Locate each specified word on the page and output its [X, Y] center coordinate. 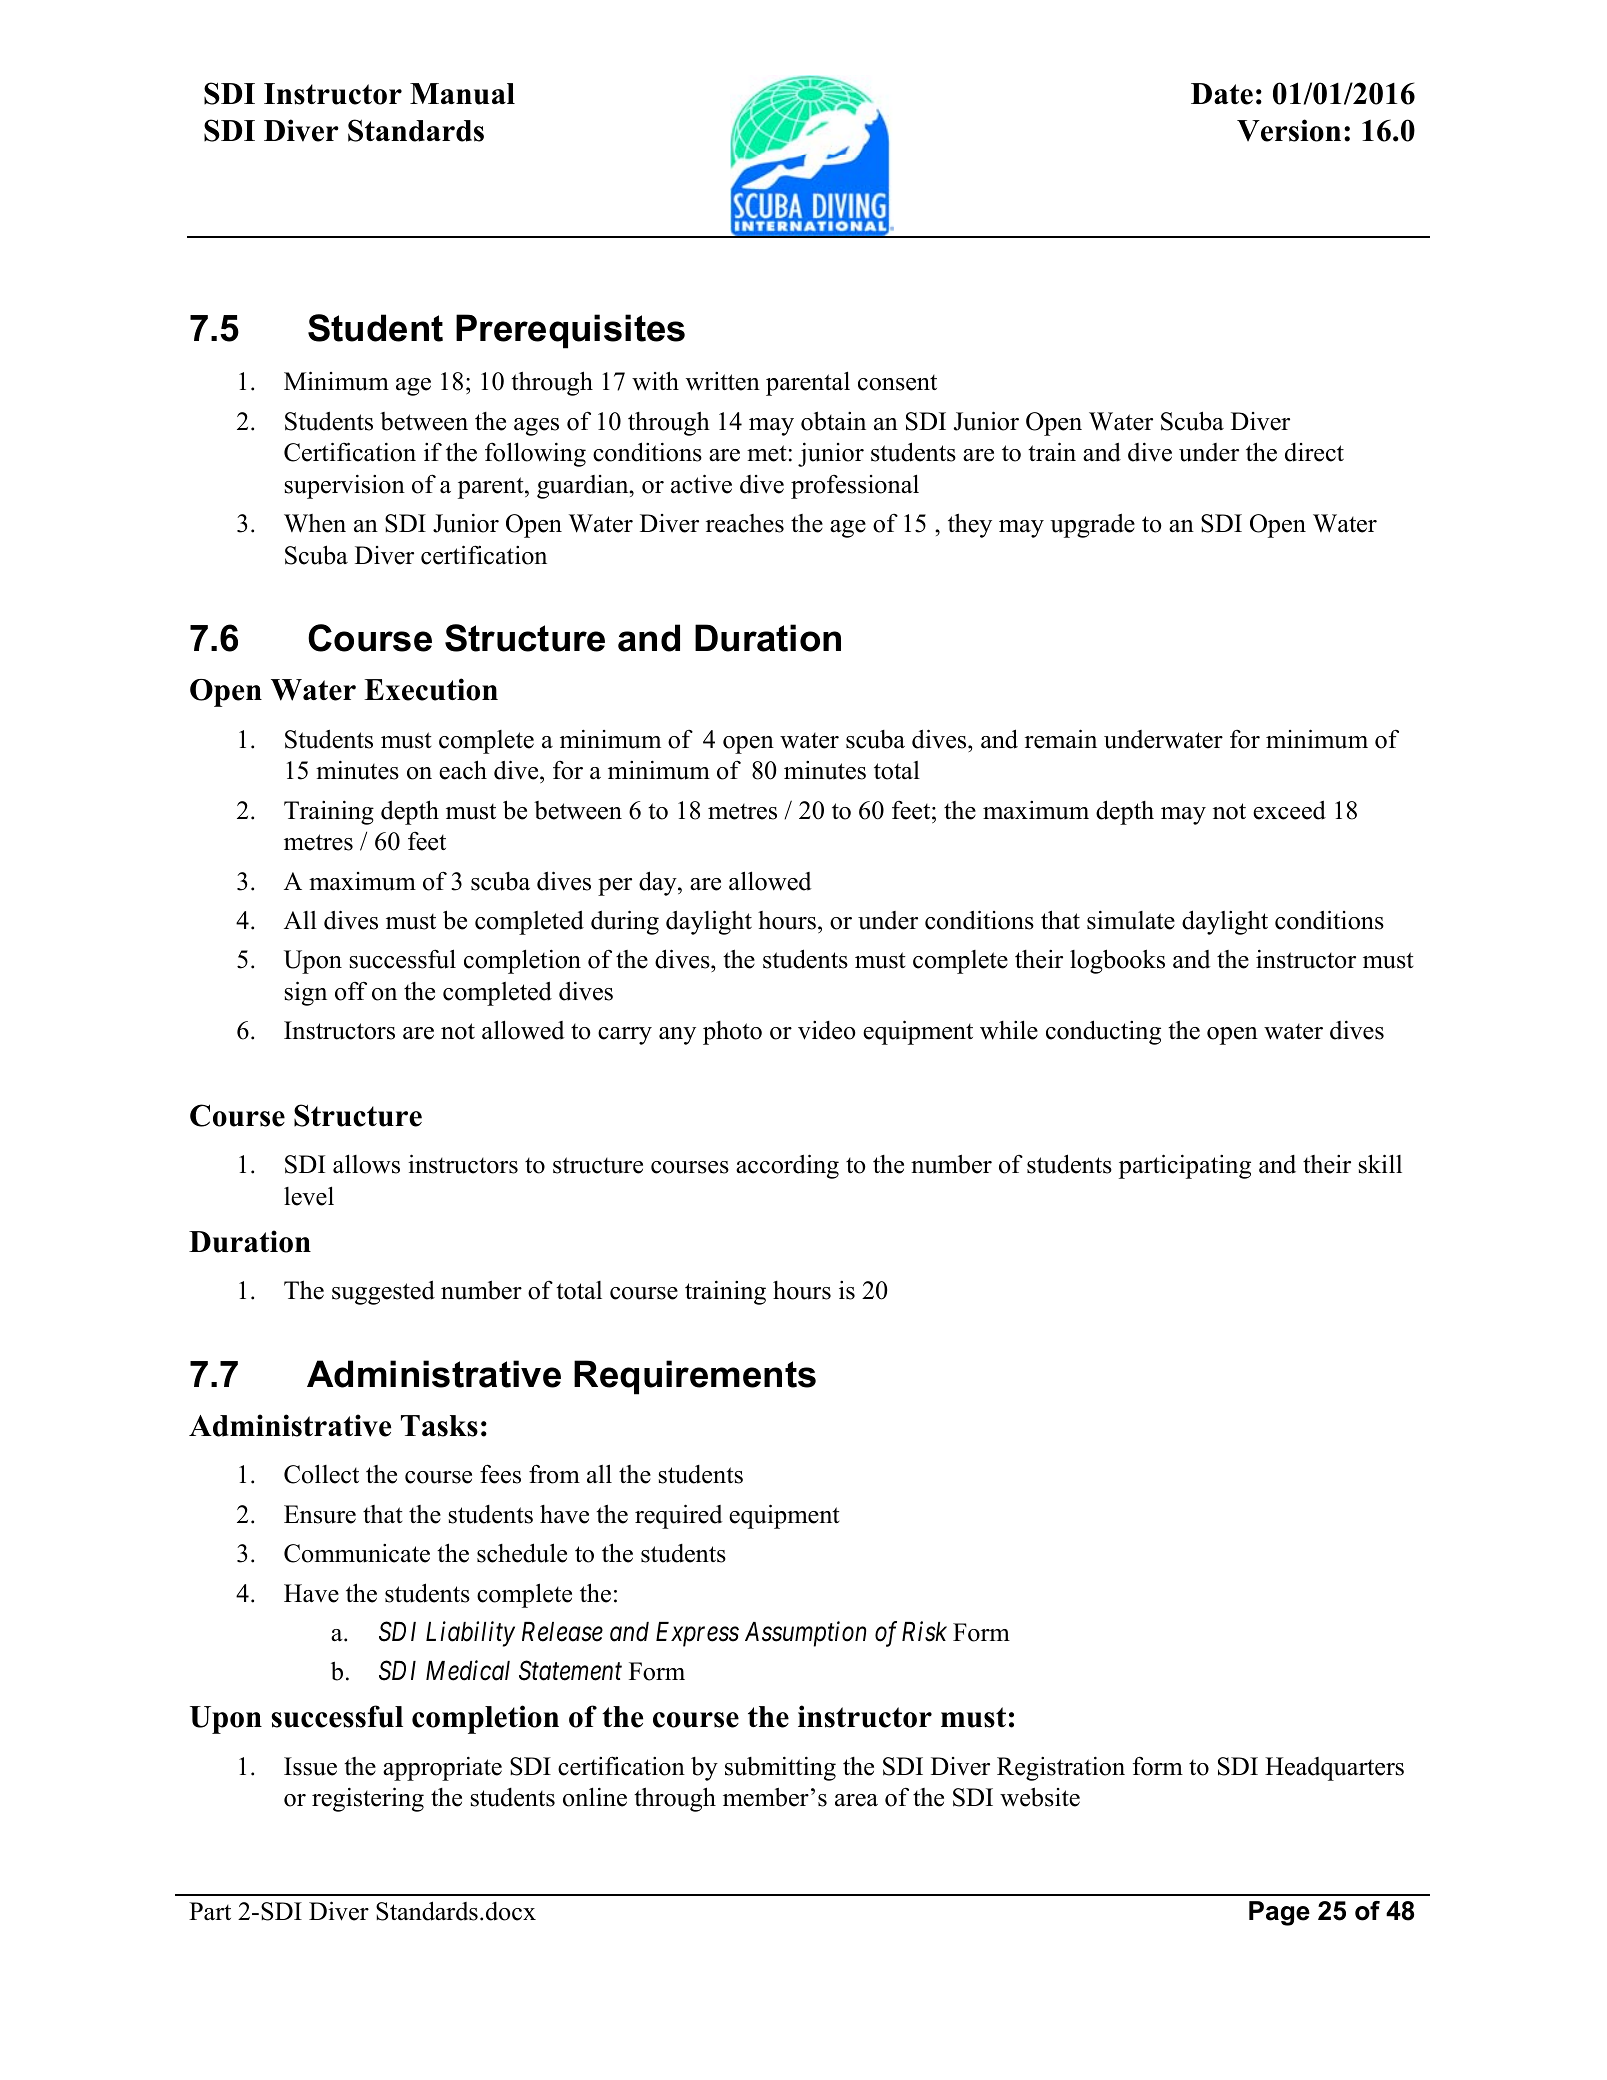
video [827, 1030]
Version [1289, 130]
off [351, 991]
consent [897, 383]
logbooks [1117, 961]
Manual [462, 94]
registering [368, 1799]
